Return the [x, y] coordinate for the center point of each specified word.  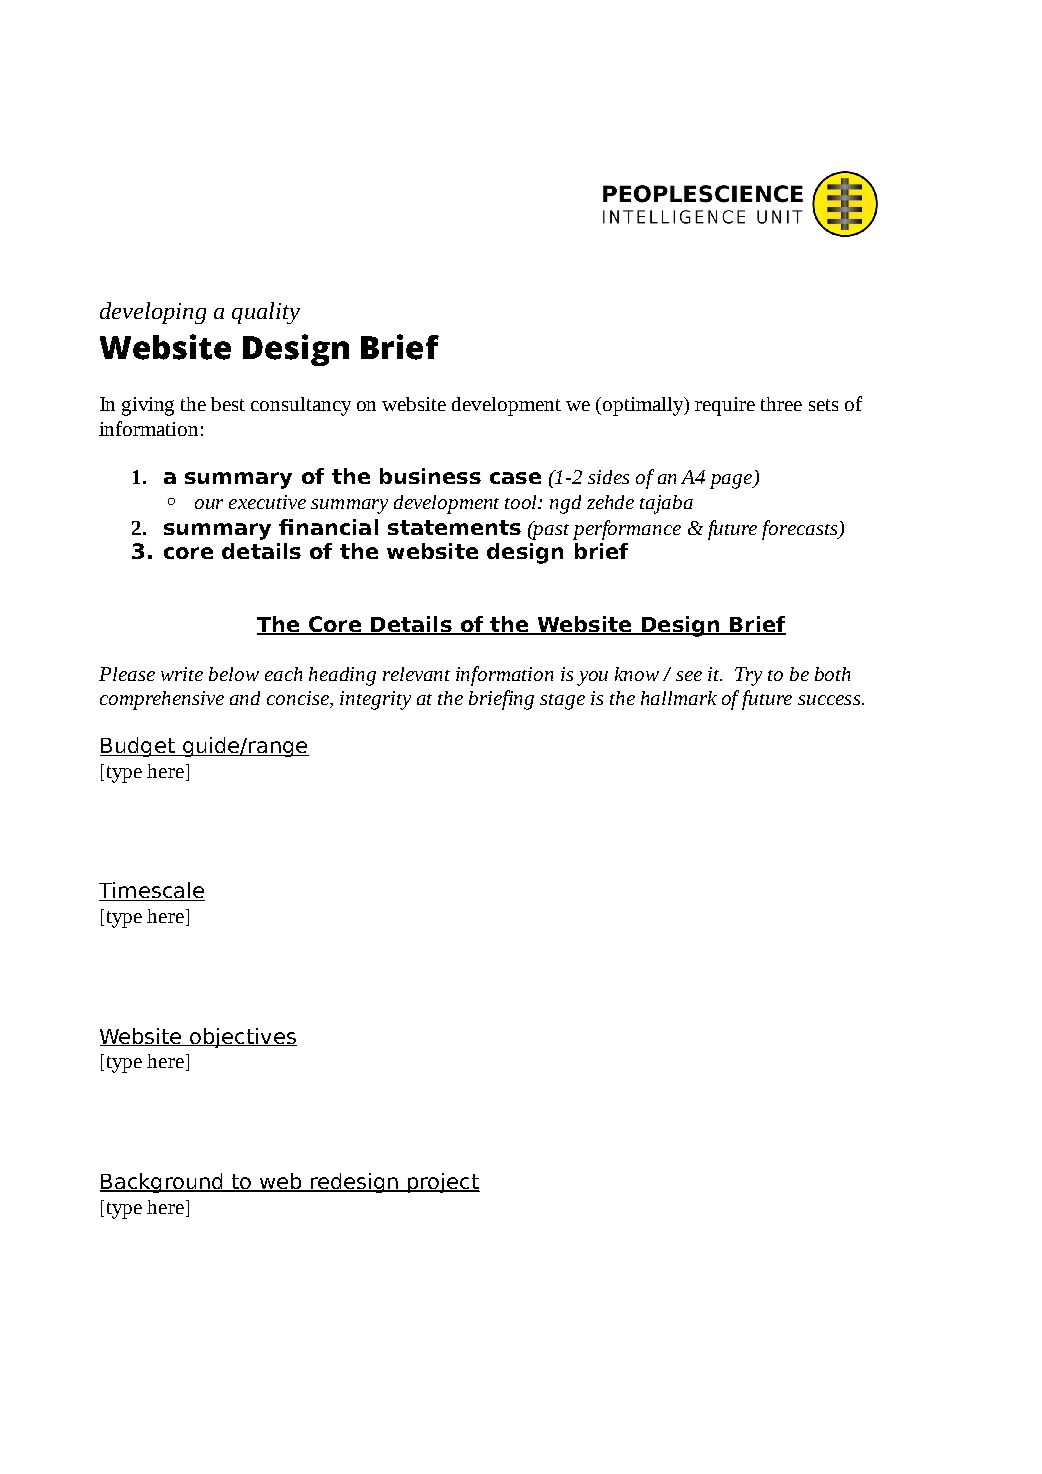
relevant [416, 674]
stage [562, 702]
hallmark [679, 698]
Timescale [152, 891]
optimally [644, 406]
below [234, 674]
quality [266, 313]
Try [748, 676]
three [781, 404]
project [443, 1183]
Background [162, 1183]
